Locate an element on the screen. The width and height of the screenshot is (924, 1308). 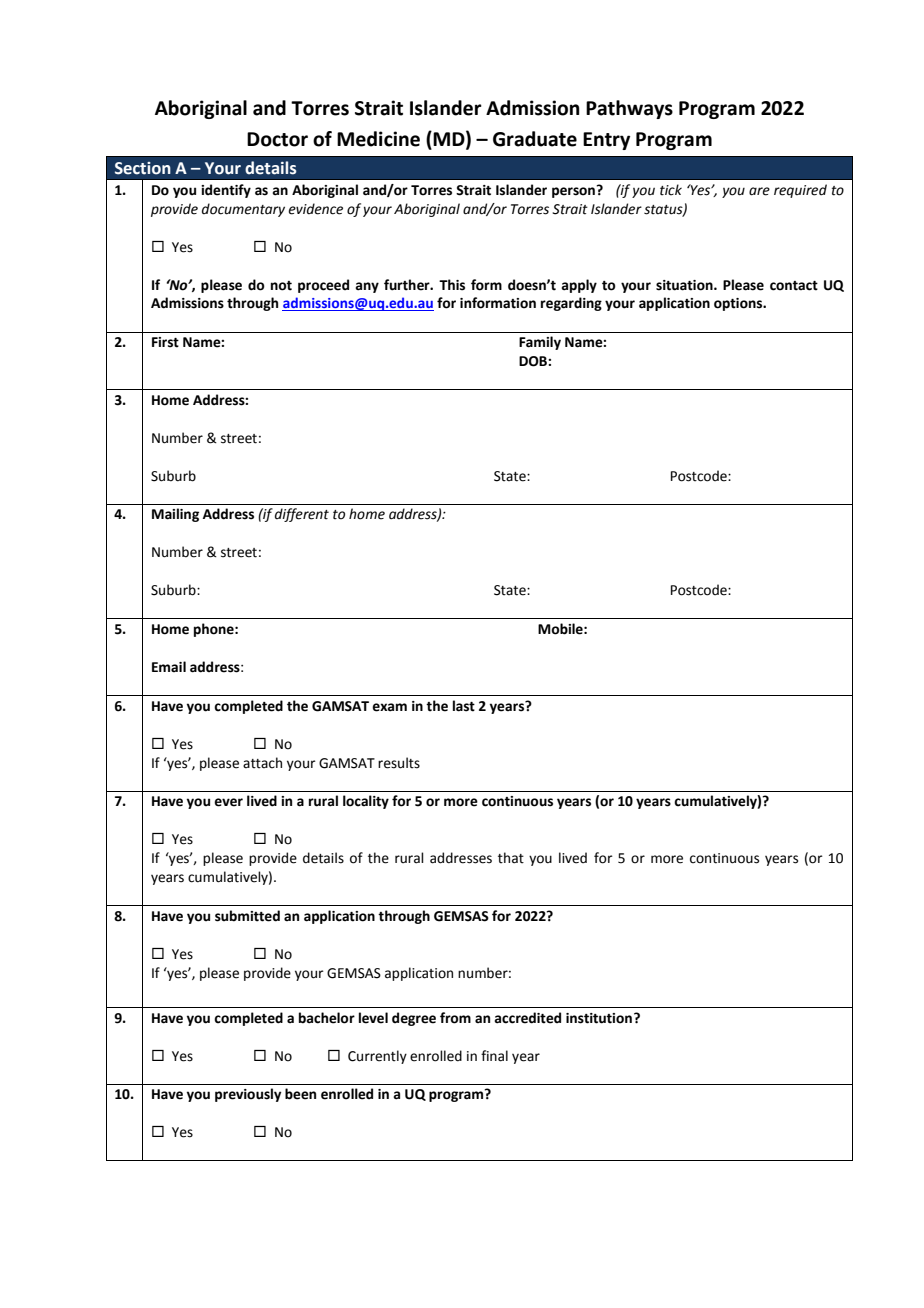
previously is located at coordinates (248, 1095).
